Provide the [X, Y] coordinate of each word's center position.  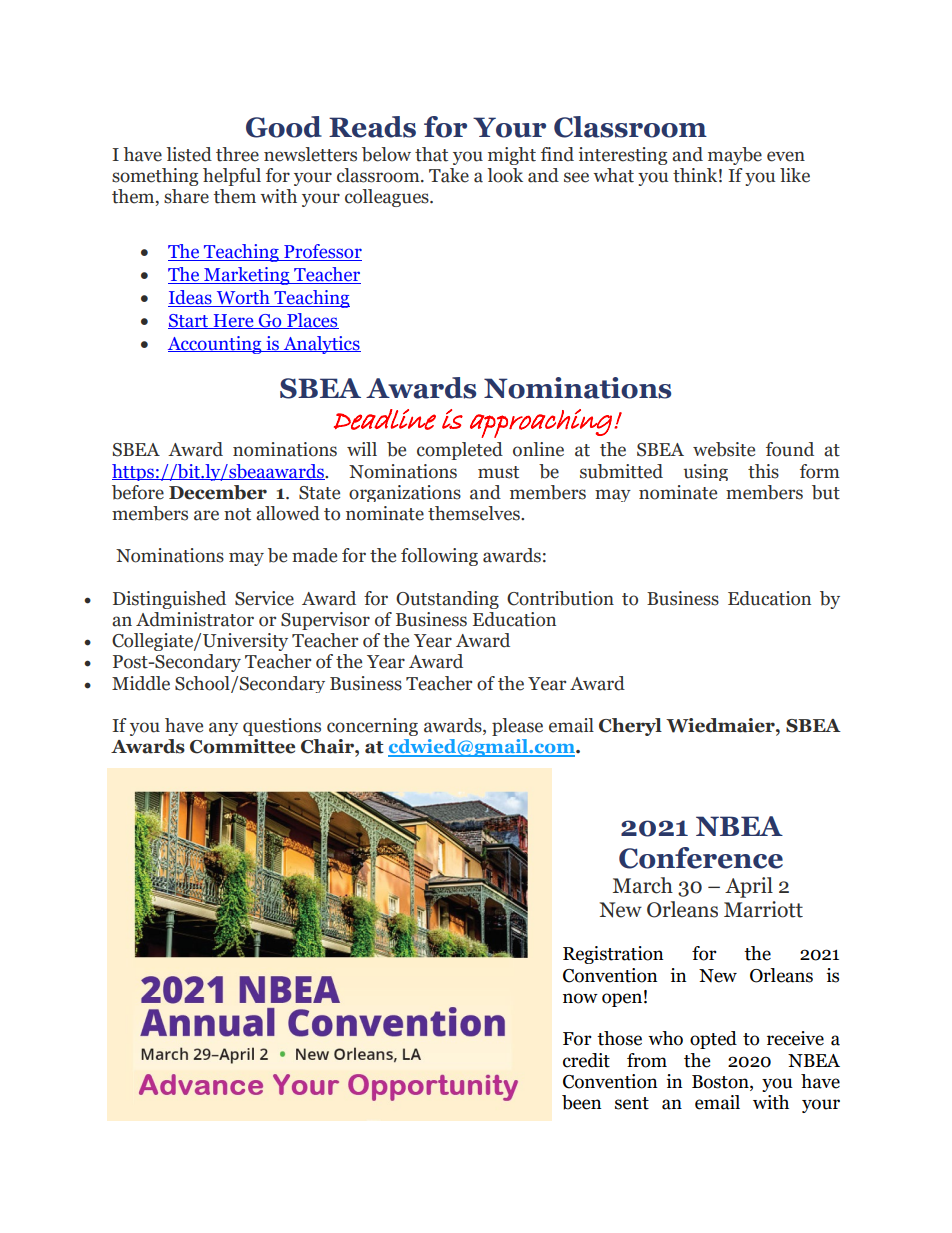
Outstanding [447, 600]
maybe [735, 156]
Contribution [560, 598]
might [512, 156]
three [237, 154]
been [582, 1102]
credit [586, 1060]
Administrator [195, 619]
